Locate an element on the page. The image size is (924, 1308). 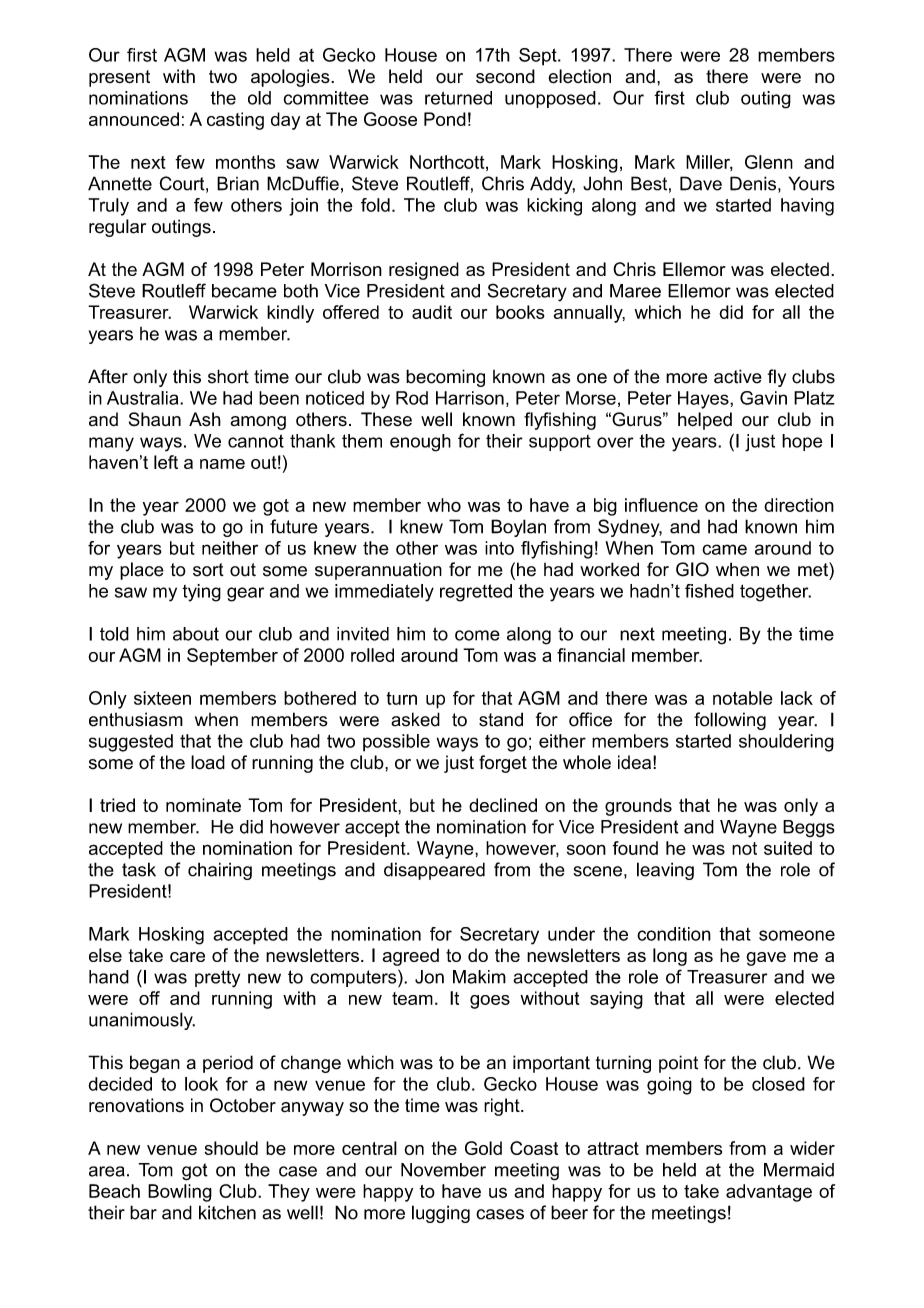
Glenn is located at coordinates (769, 162).
